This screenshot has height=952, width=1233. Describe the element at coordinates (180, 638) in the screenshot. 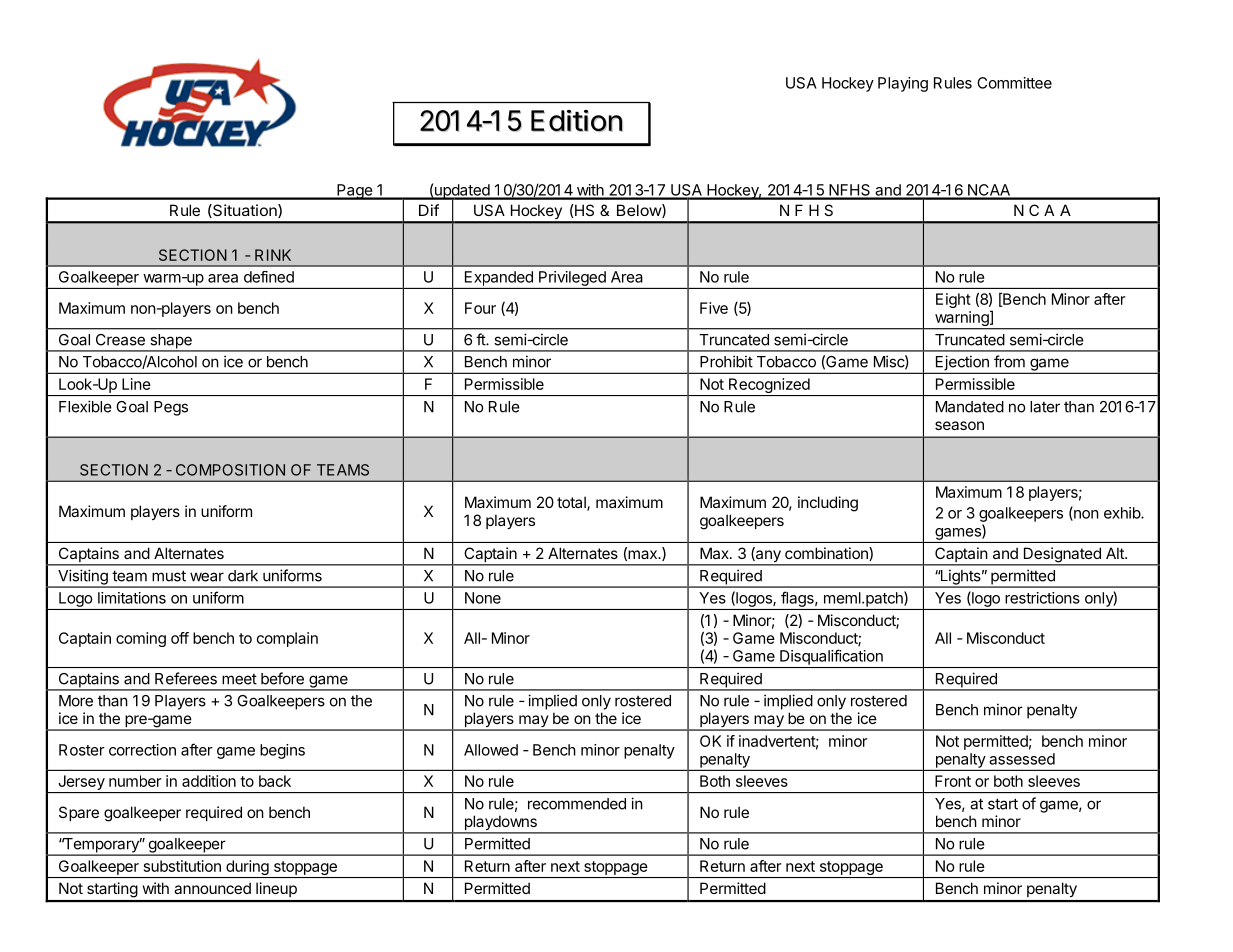

I see `off` at that location.
